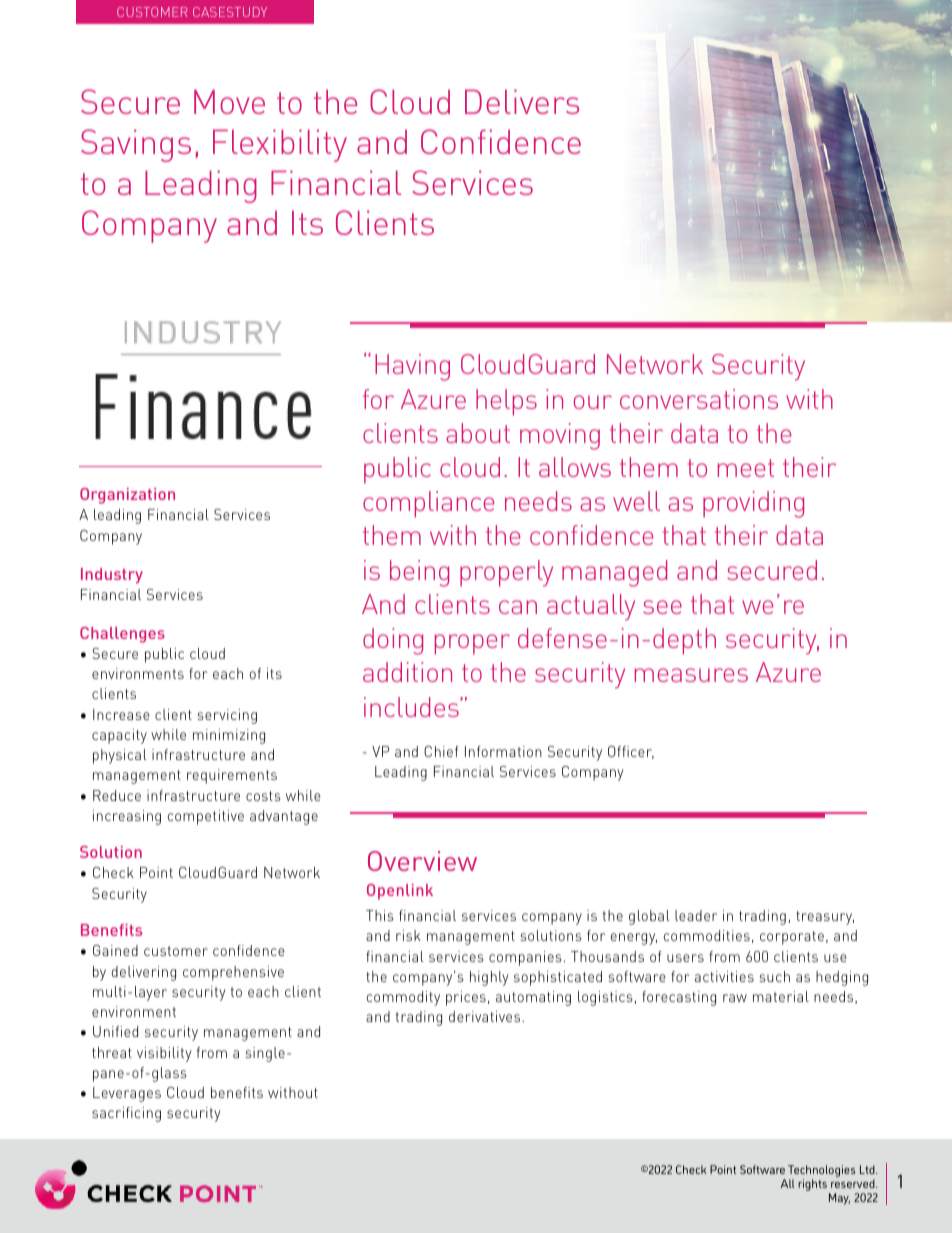  What do you see at coordinates (126, 1114) in the screenshot?
I see `sacrificing` at bounding box center [126, 1114].
